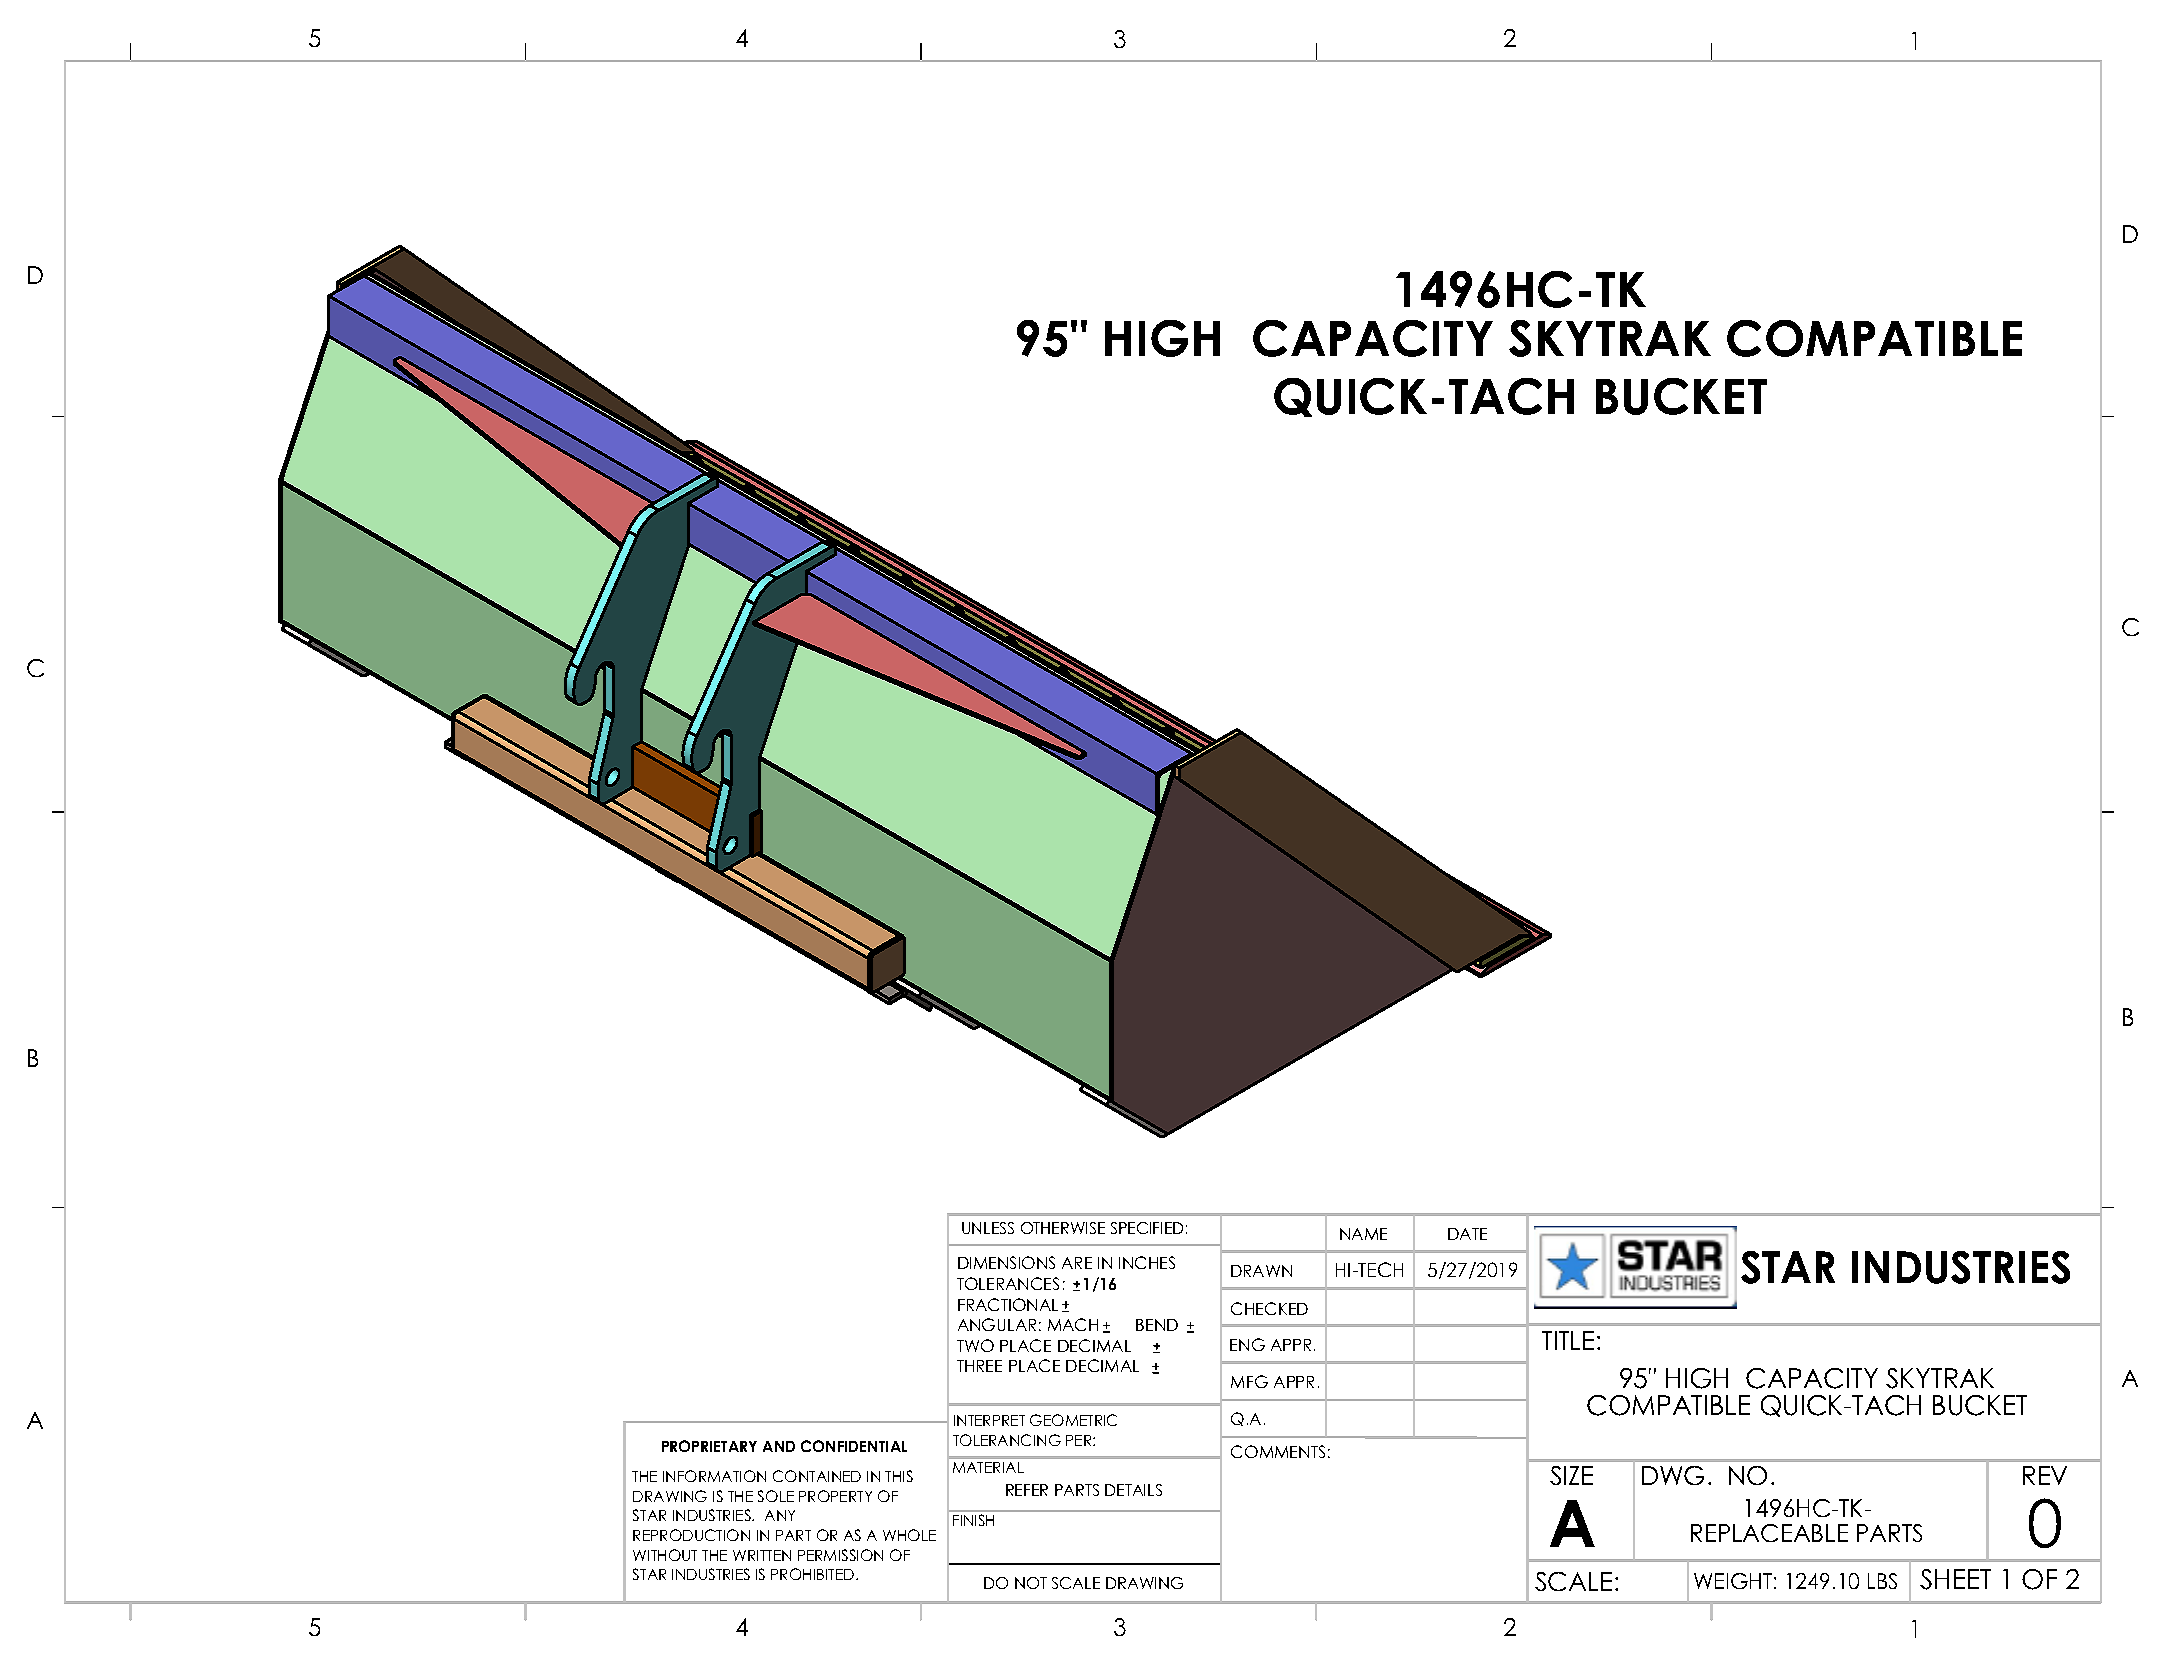 Image resolution: width=2174 pixels, height=1680 pixels. I want to click on DATE, so click(1467, 1234).
